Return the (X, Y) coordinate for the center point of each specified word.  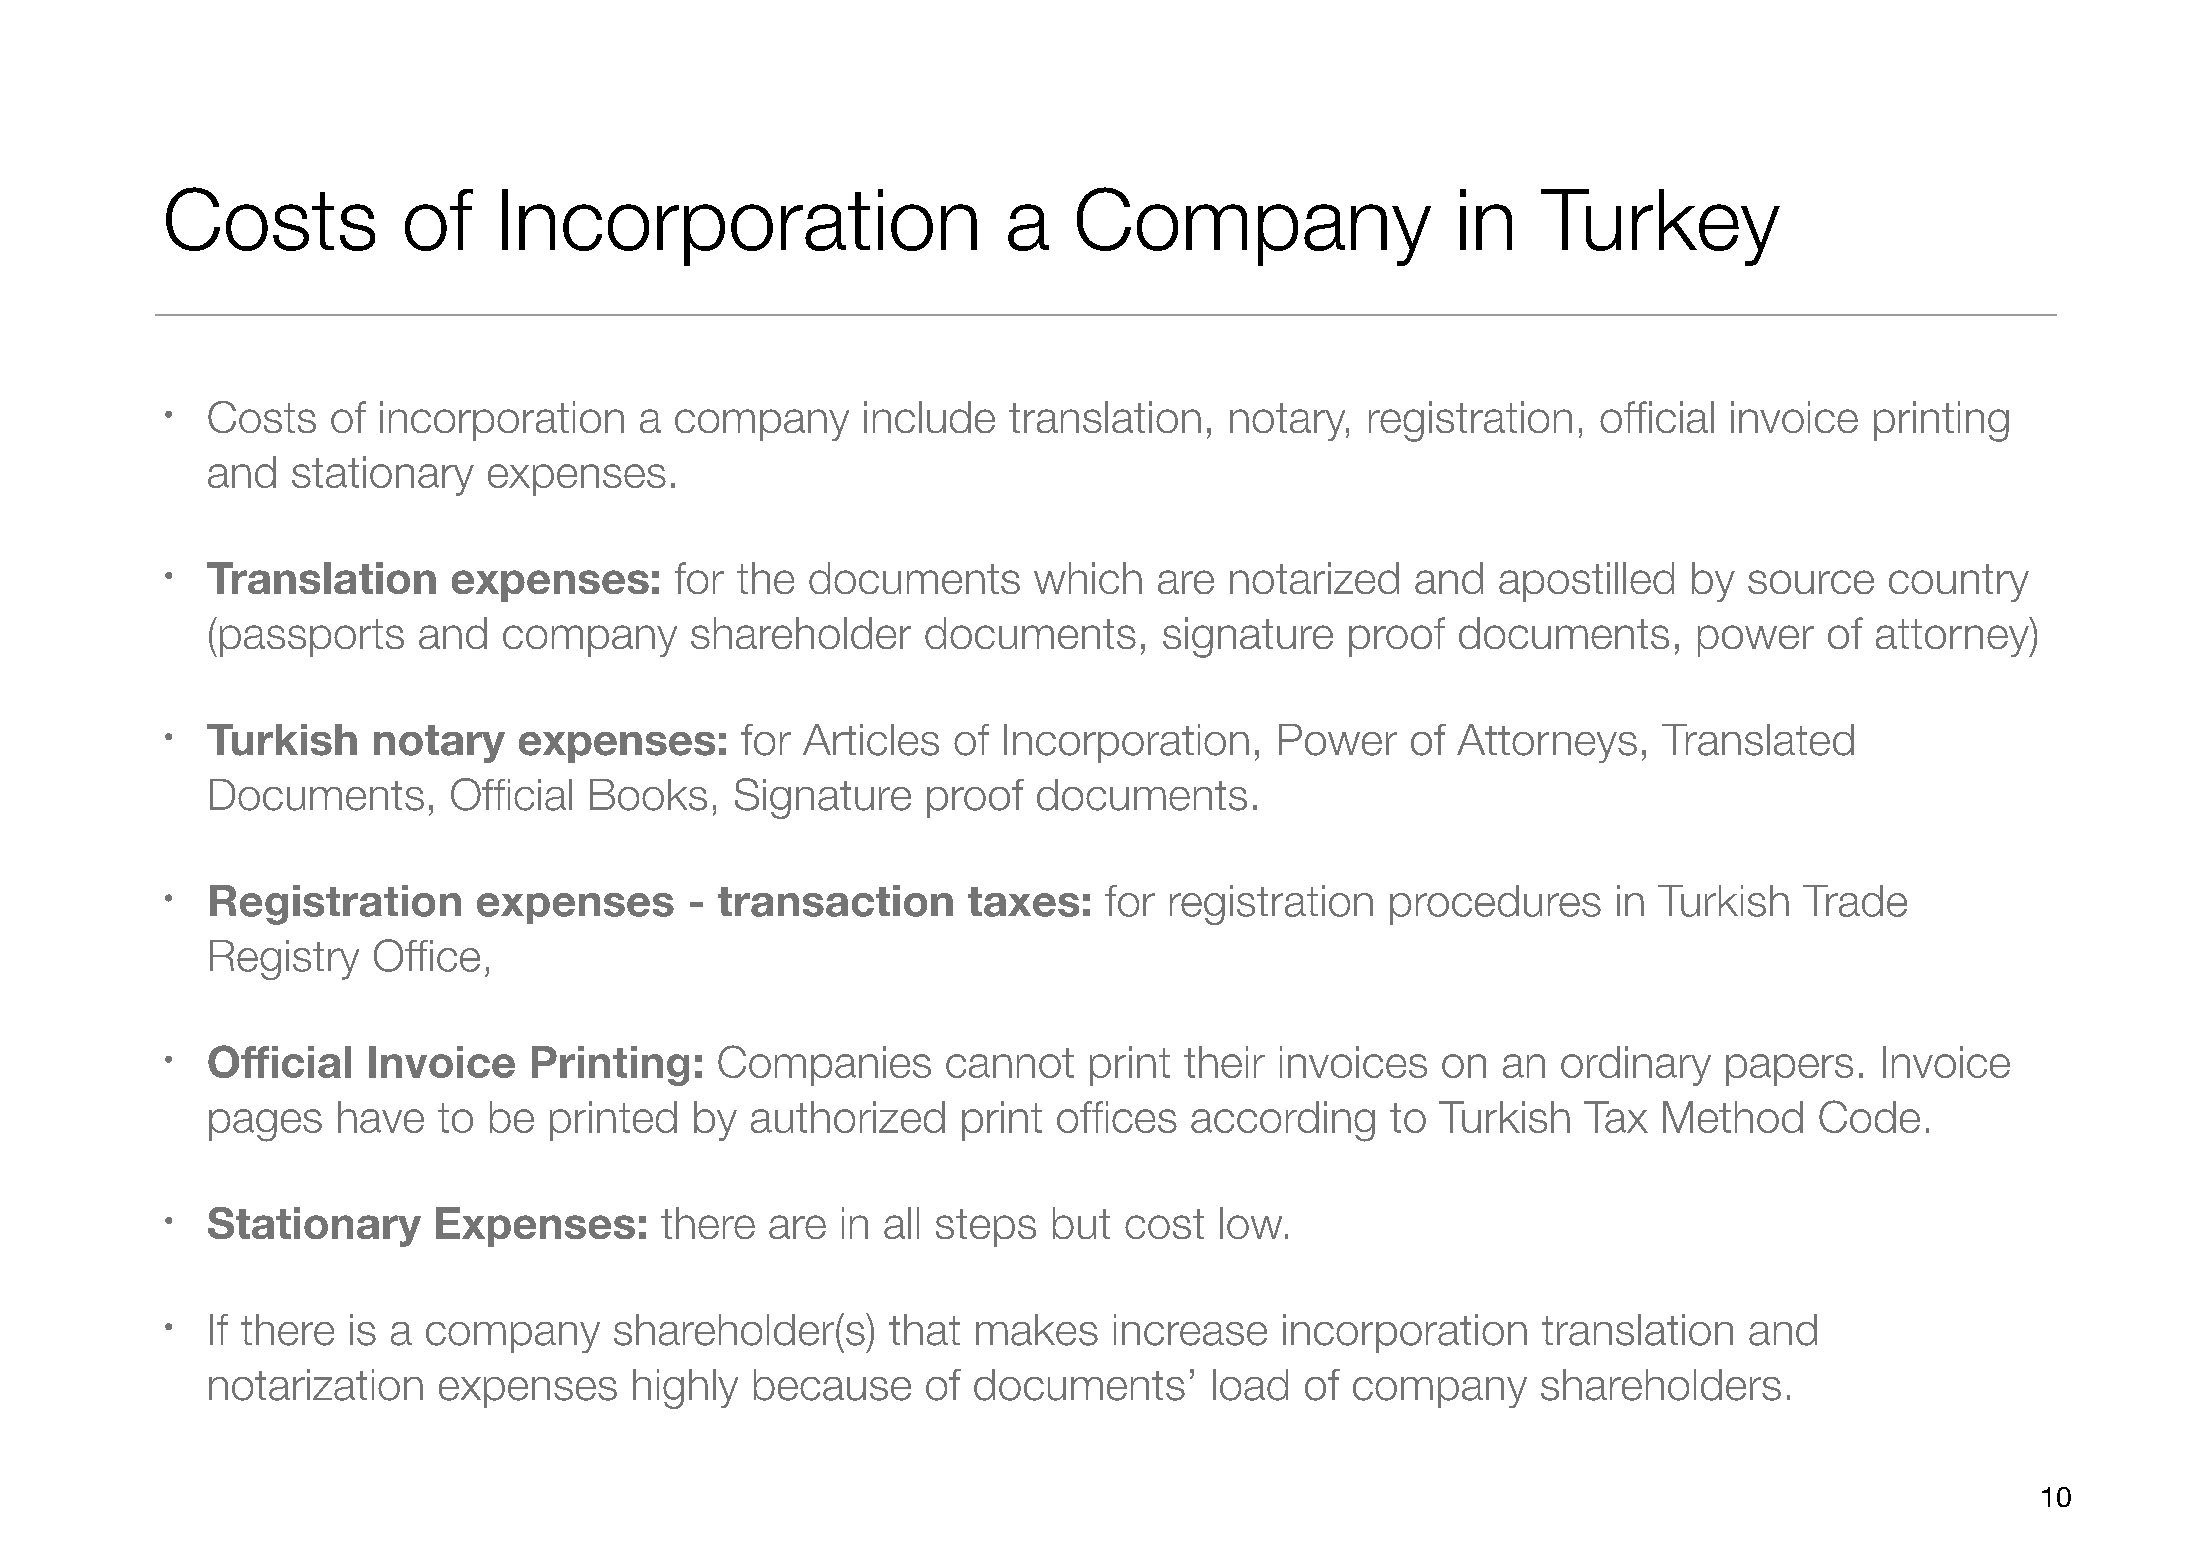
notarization (316, 1385)
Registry (284, 960)
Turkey (1660, 227)
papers (1789, 1070)
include (929, 417)
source (1811, 582)
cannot (1010, 1063)
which (1088, 578)
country (1959, 583)
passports (312, 638)
